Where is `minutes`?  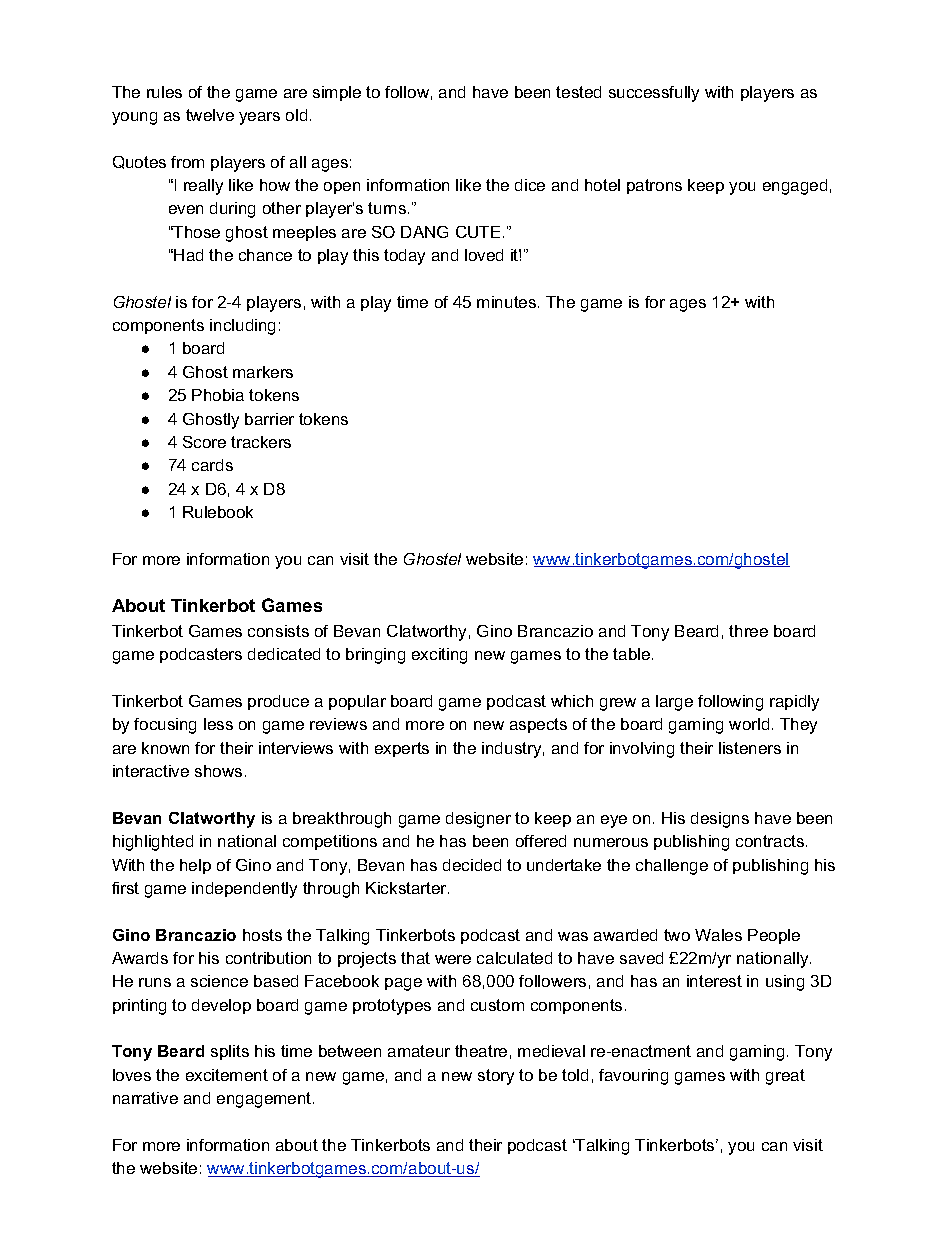 minutes is located at coordinates (508, 302).
